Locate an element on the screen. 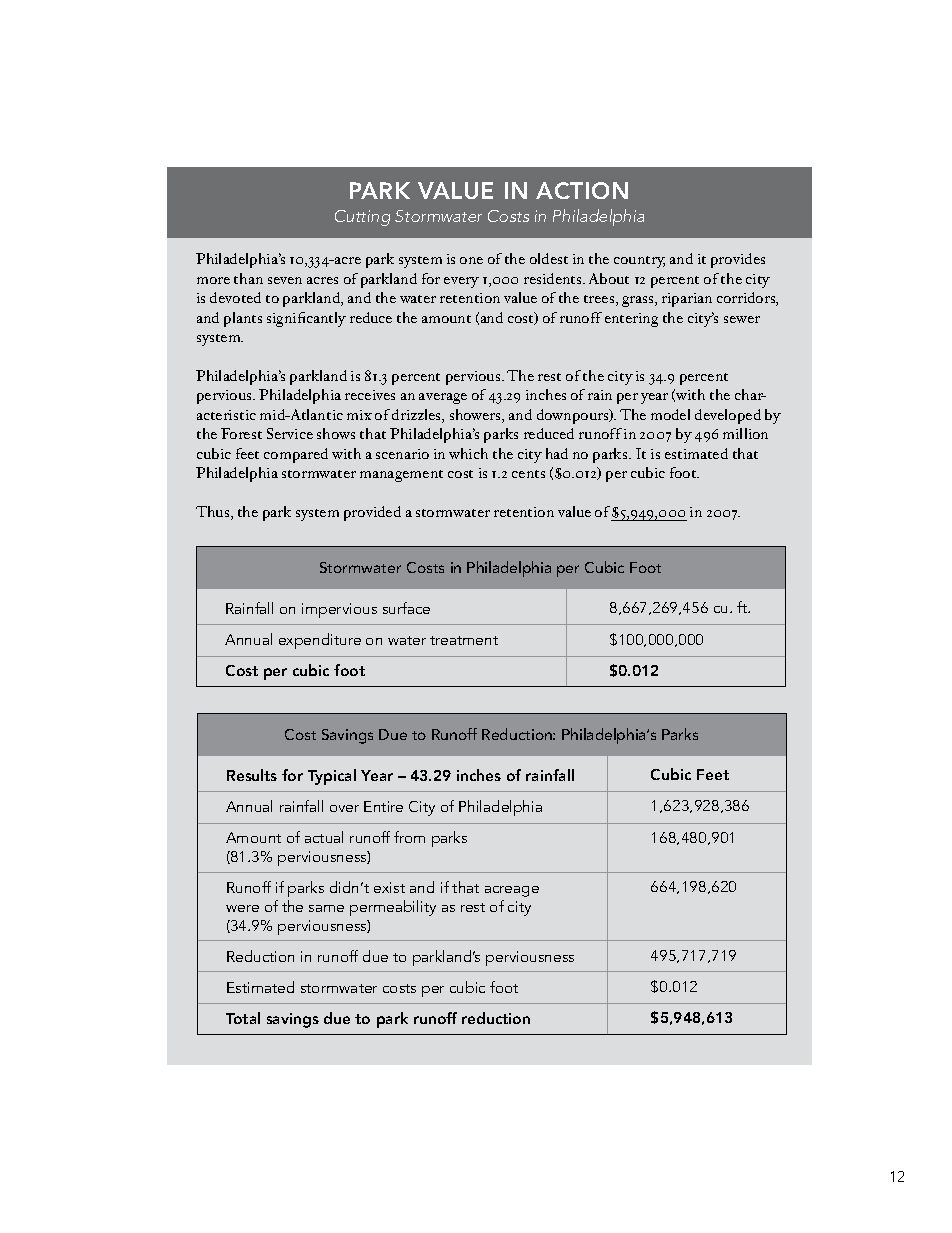  country is located at coordinates (639, 262).
